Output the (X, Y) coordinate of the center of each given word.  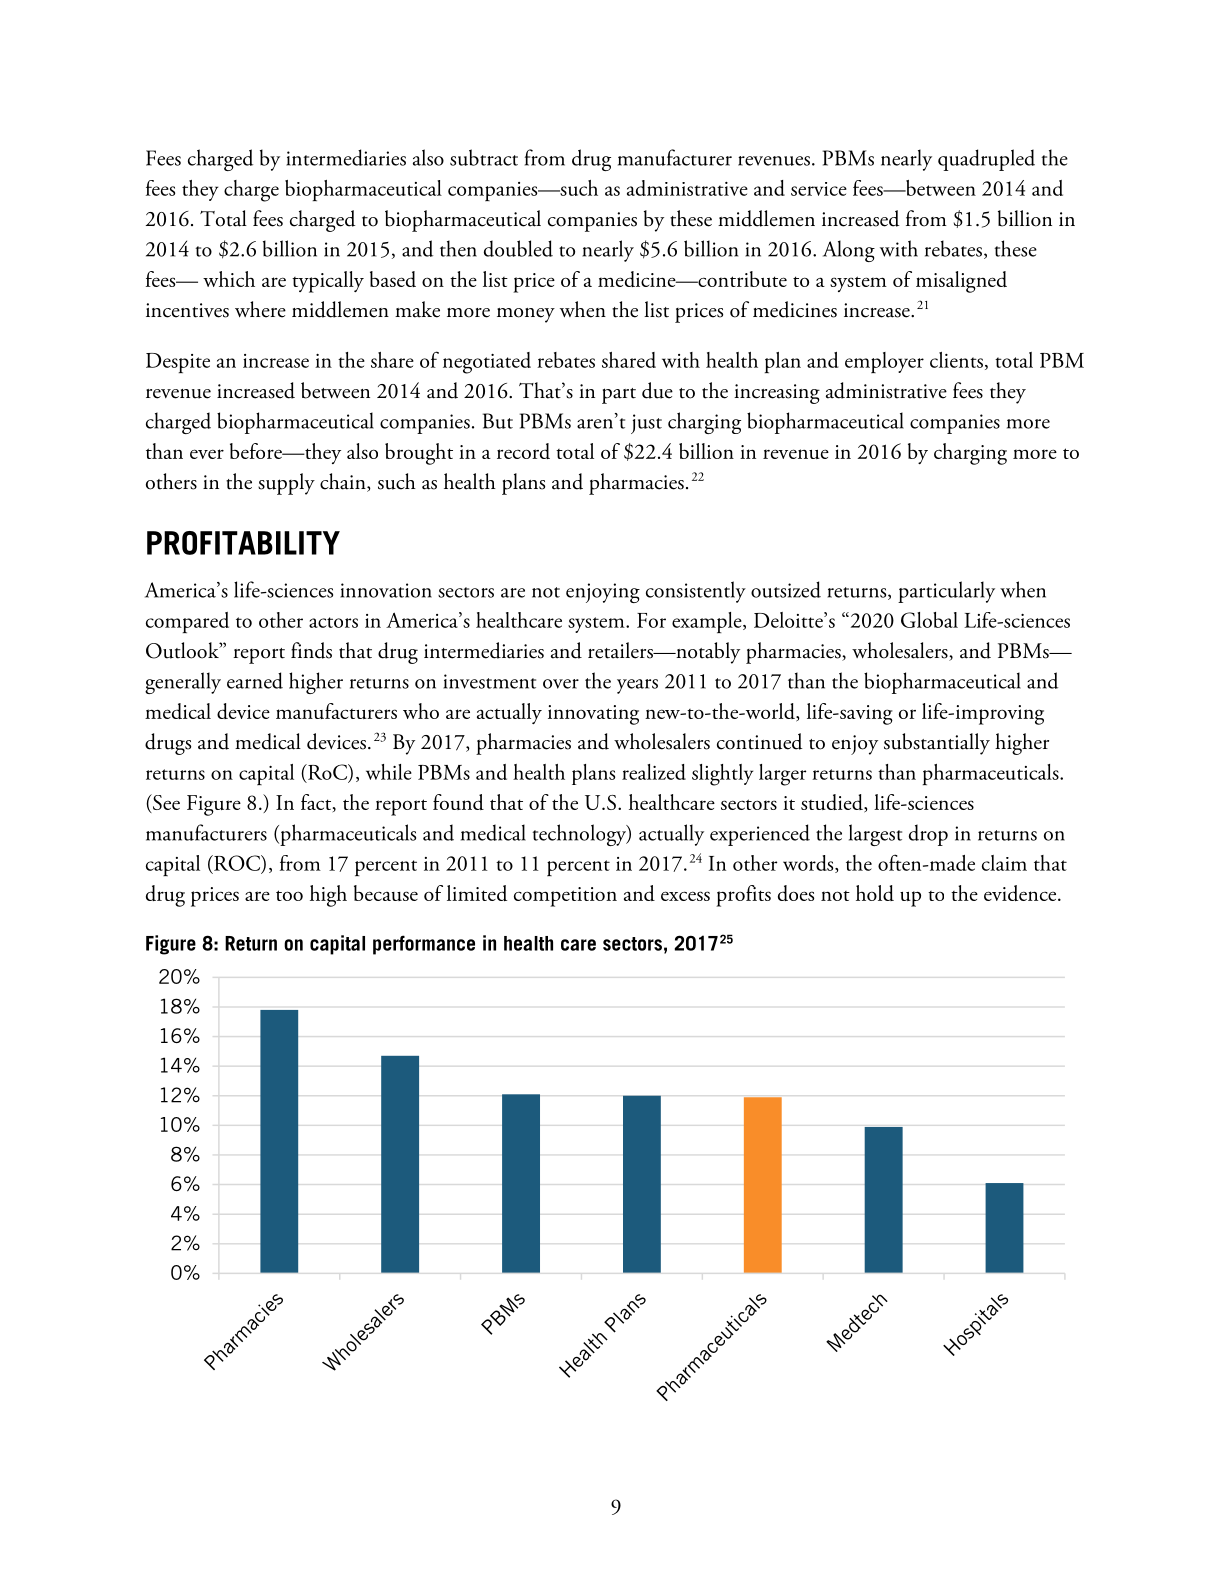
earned (255, 680)
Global (929, 620)
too (289, 895)
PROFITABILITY (243, 543)
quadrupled (986, 160)
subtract (484, 157)
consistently (696, 592)
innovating (593, 715)
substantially (937, 744)
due (657, 390)
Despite (178, 363)
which (229, 279)
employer (884, 362)
